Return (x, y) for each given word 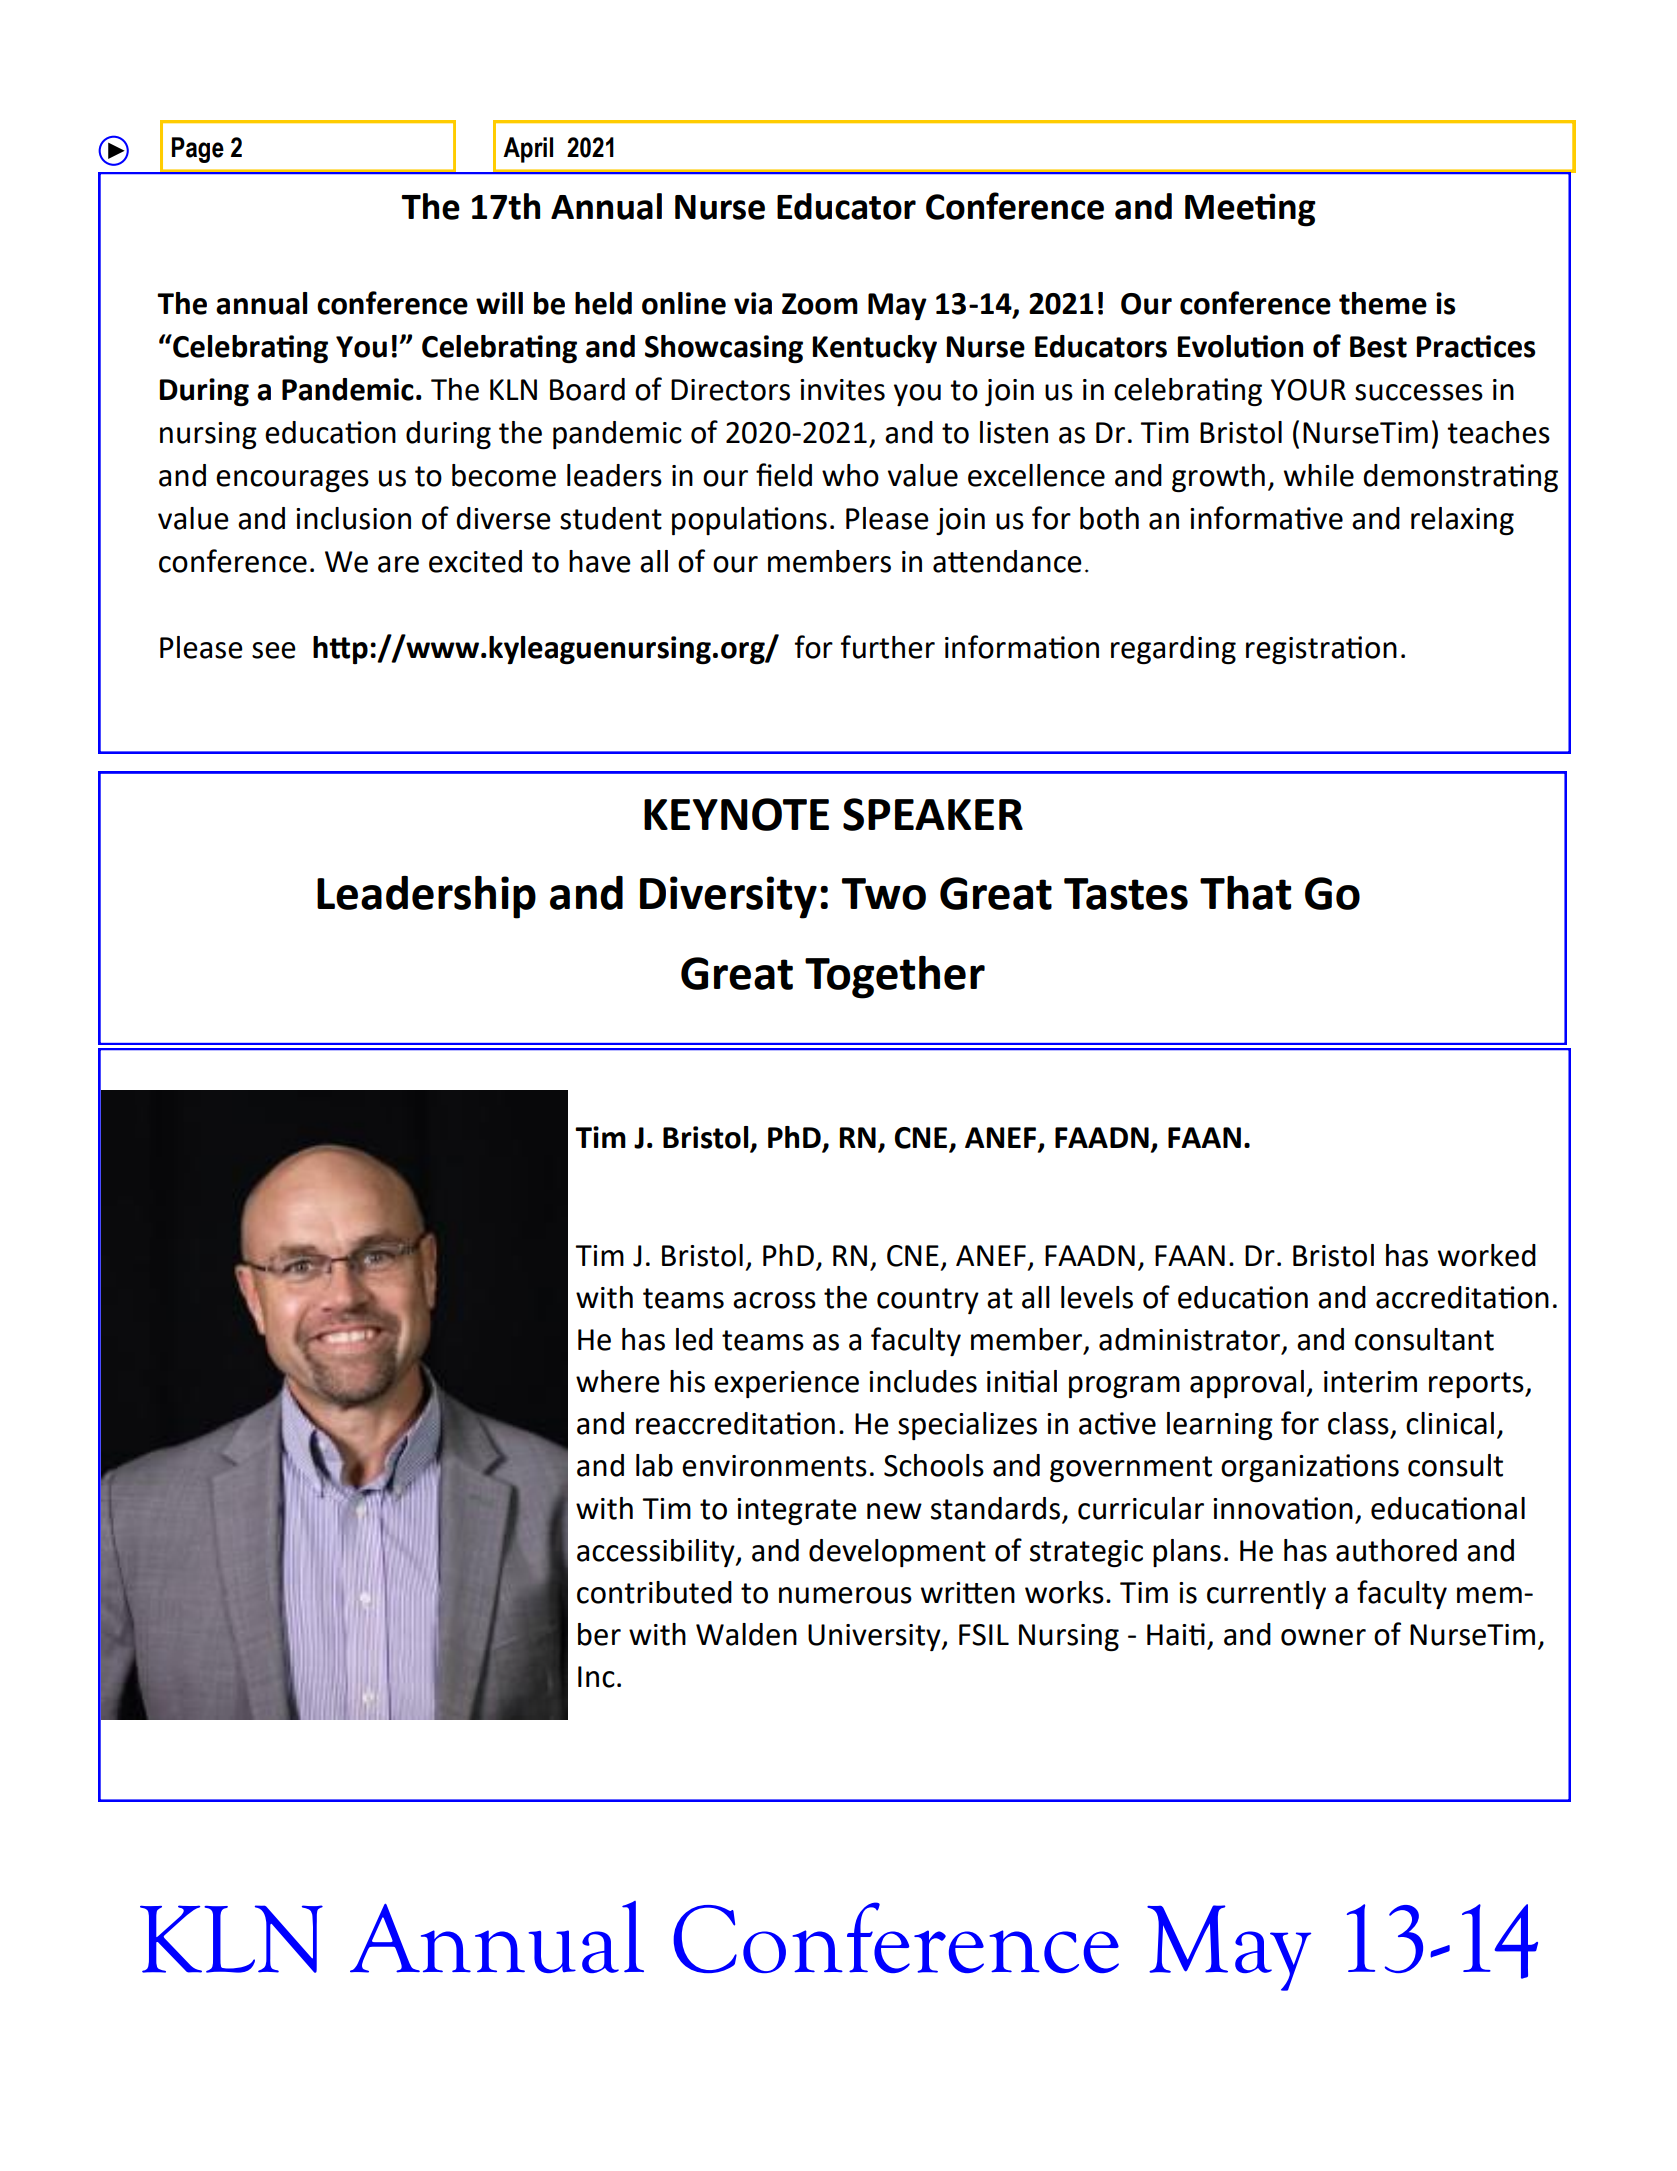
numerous (845, 1595)
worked (1487, 1255)
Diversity (728, 897)
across (774, 1300)
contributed (654, 1592)
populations (749, 521)
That (1245, 893)
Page (198, 150)
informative (1266, 518)
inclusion (353, 518)
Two (884, 894)
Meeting (1250, 210)
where (618, 1381)
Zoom (820, 304)
